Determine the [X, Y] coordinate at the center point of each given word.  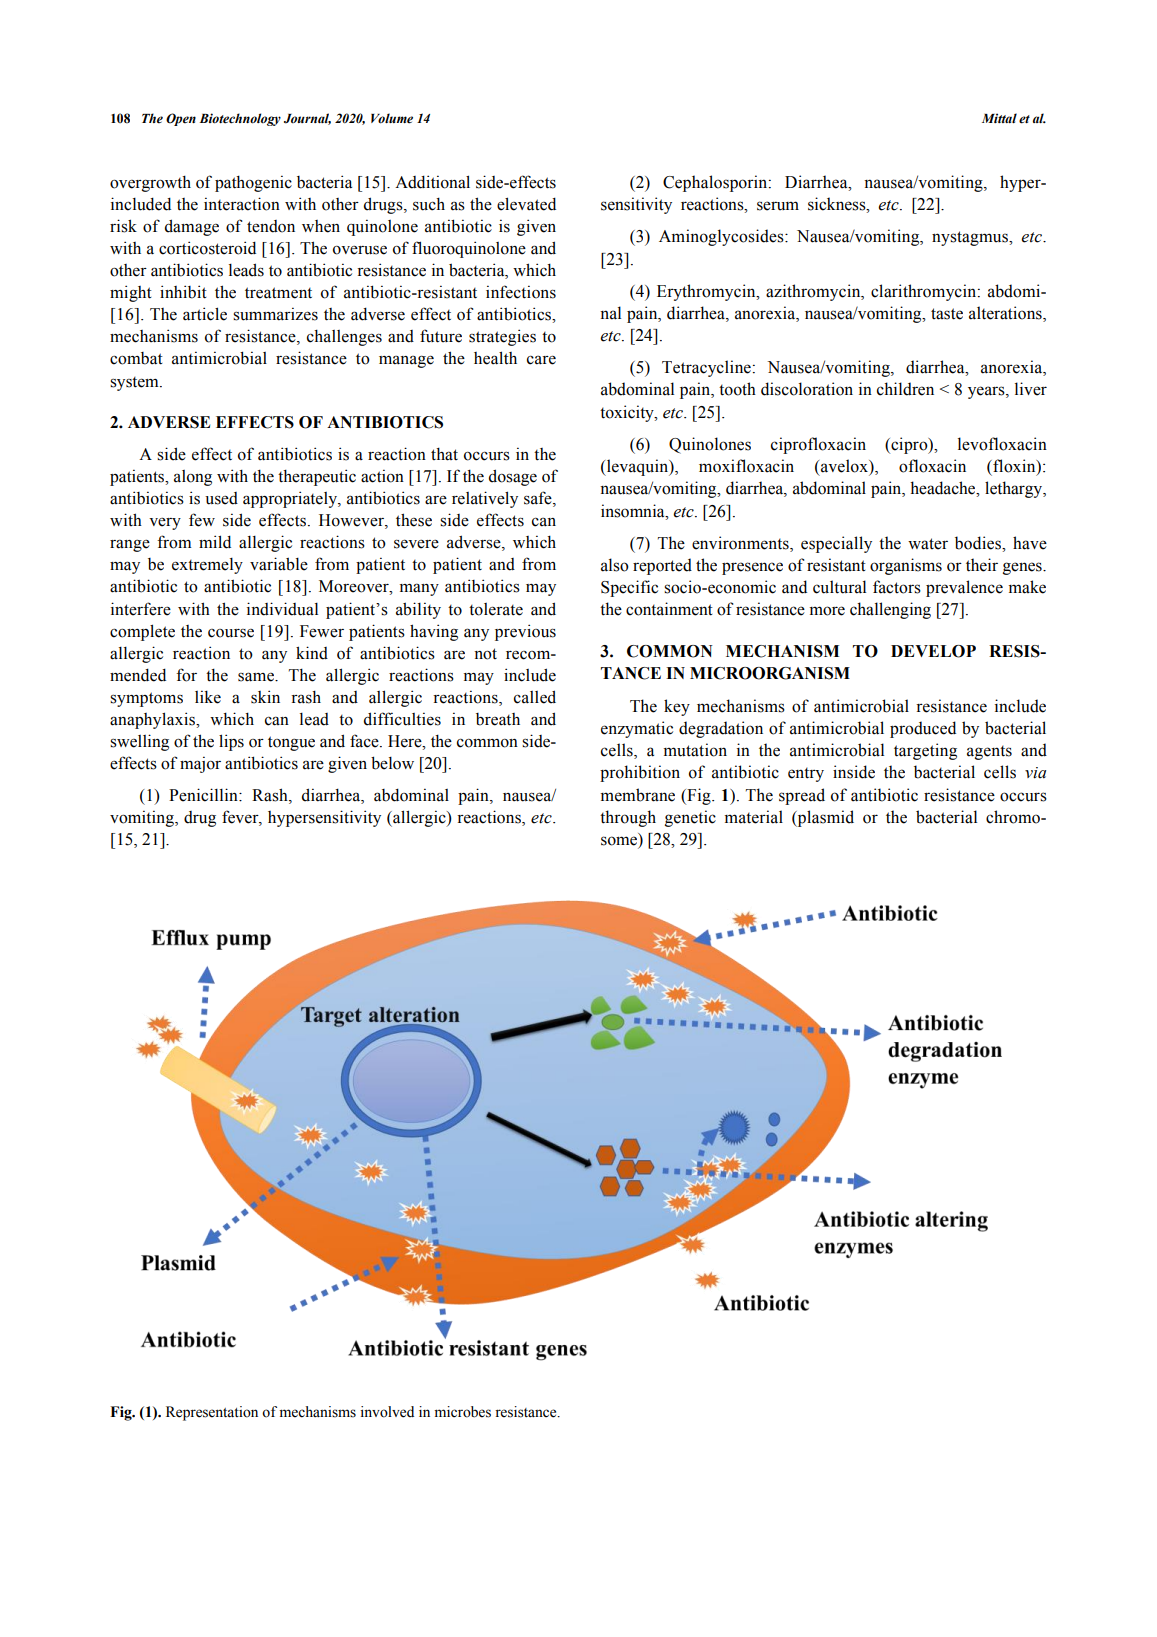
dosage [513, 477]
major [200, 764]
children [905, 389]
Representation [212, 1413]
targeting [925, 751]
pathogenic [253, 183]
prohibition [640, 773]
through [628, 818]
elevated [526, 204]
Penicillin [204, 795]
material [754, 817]
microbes [463, 1412]
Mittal [999, 118]
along [193, 478]
